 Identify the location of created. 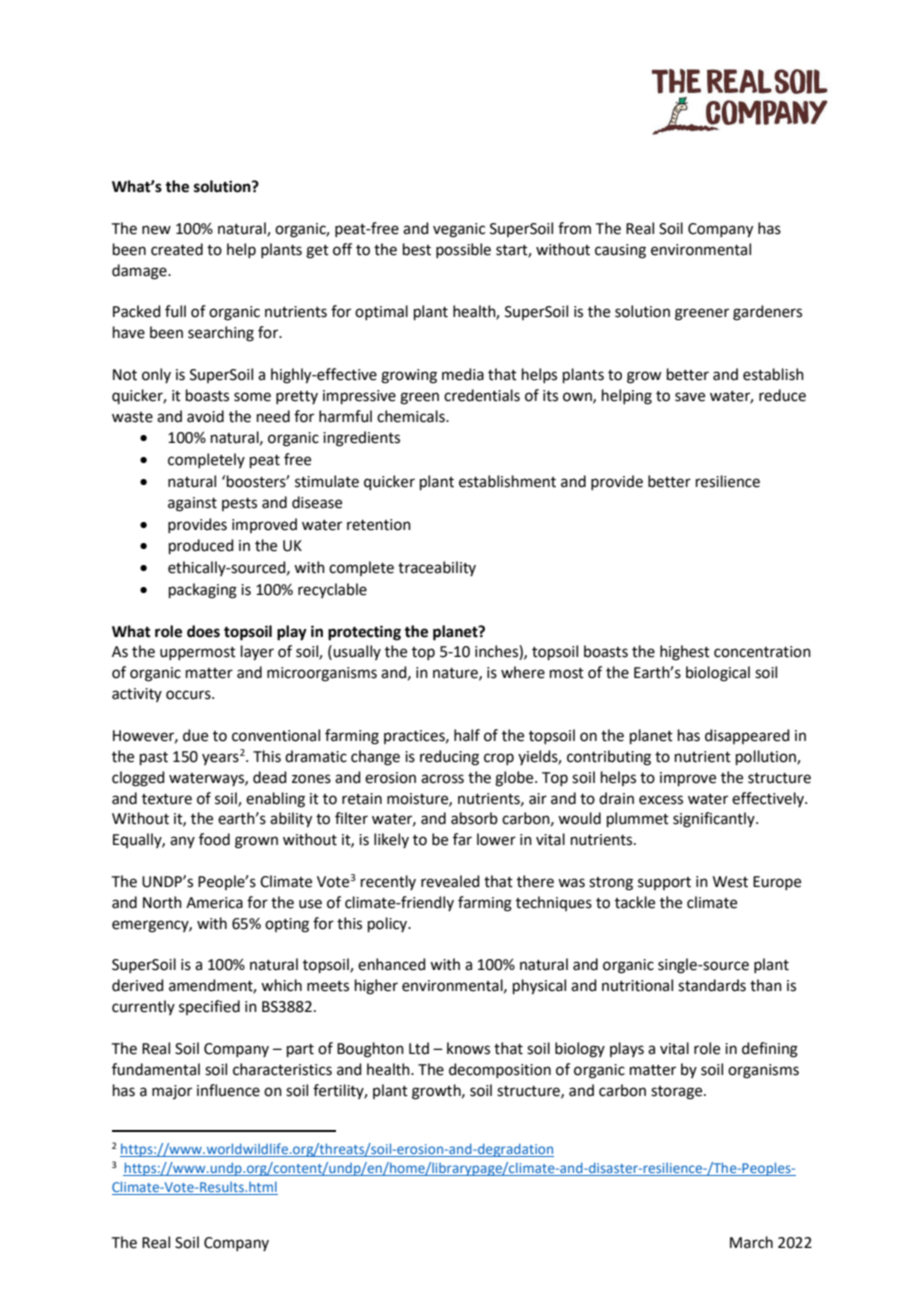
(177, 249).
